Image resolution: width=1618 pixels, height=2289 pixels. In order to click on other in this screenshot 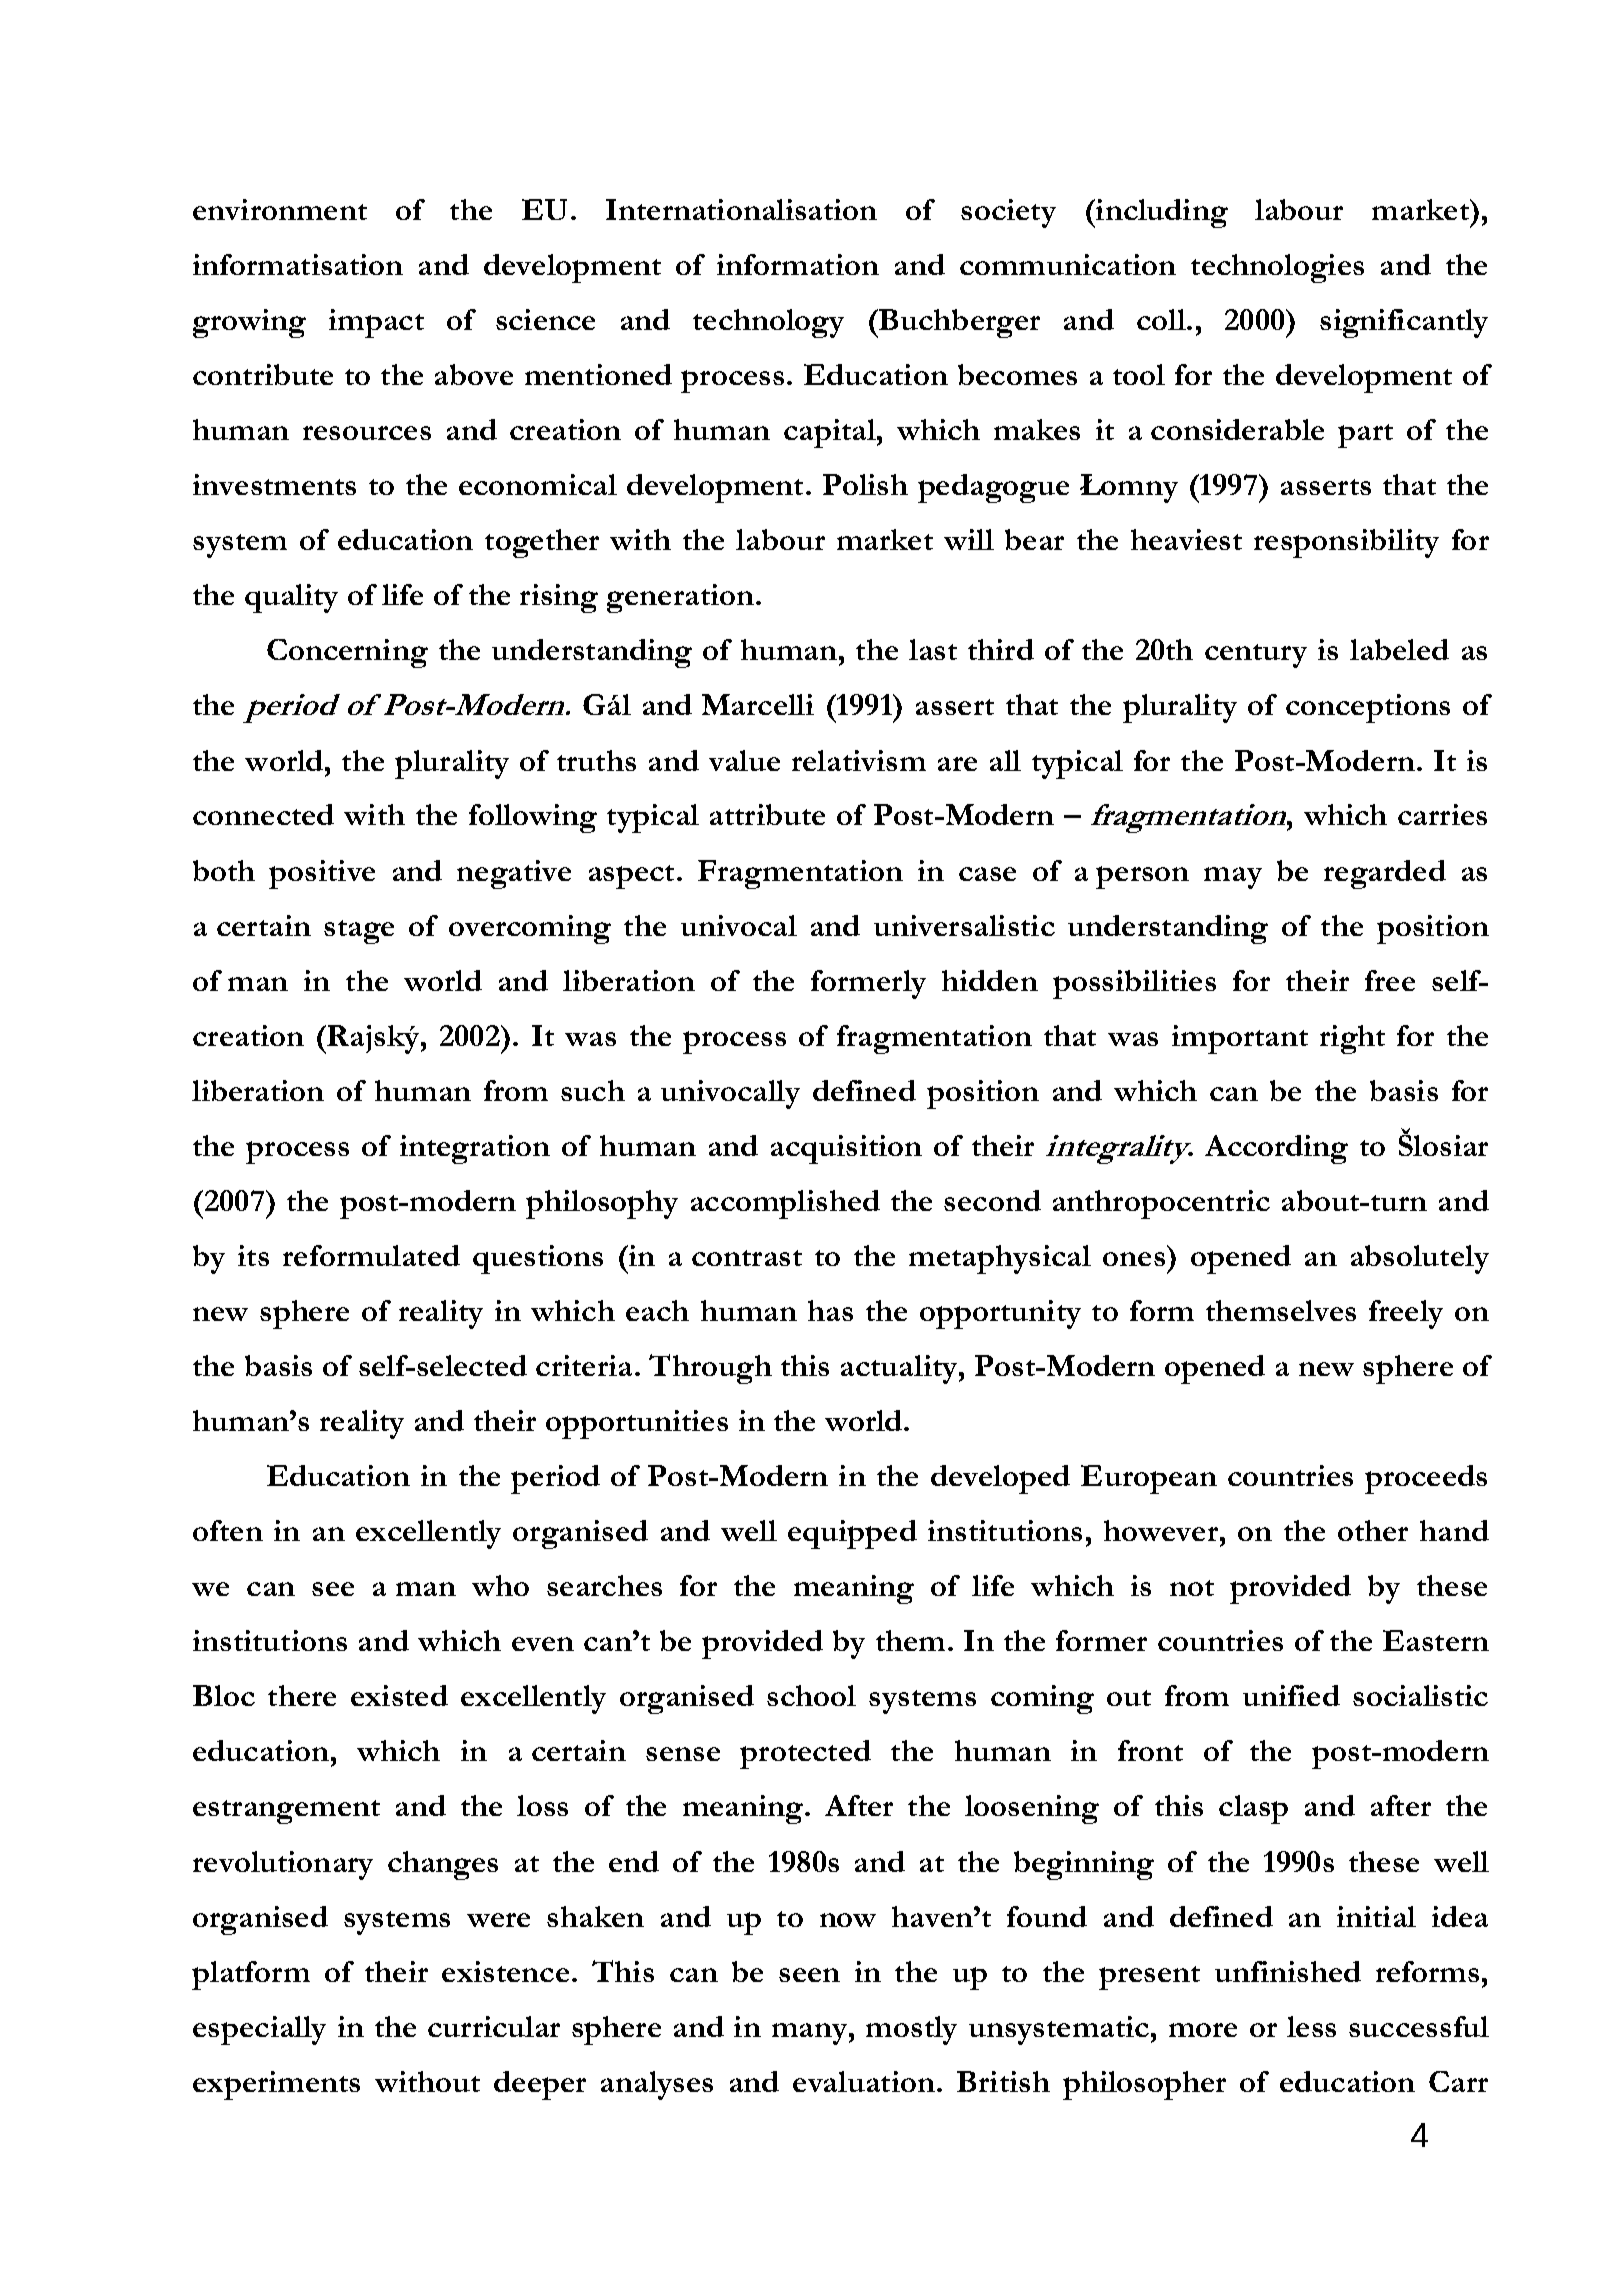, I will do `click(1373, 1530)`.
